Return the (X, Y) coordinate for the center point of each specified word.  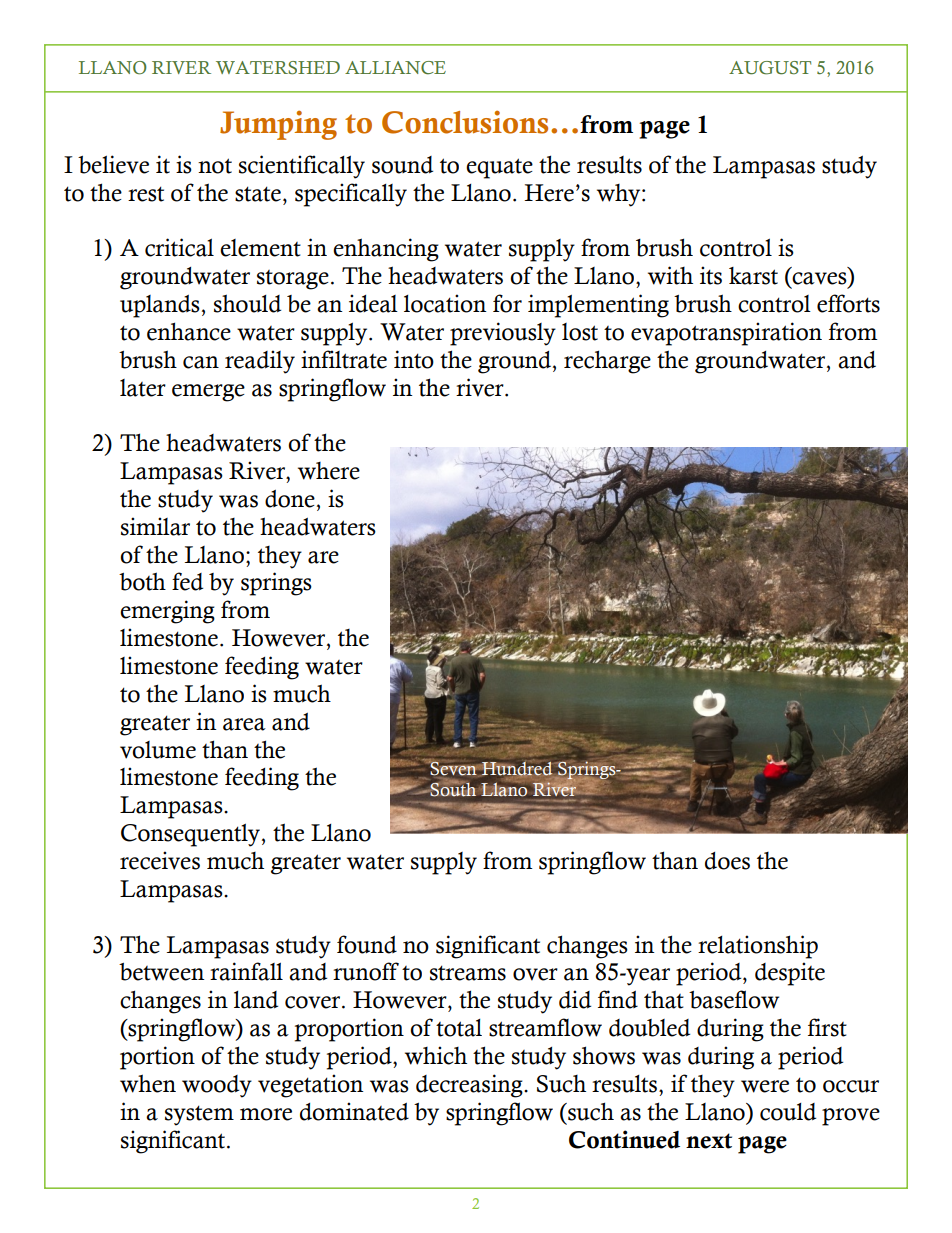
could (788, 1112)
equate (499, 168)
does (727, 861)
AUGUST (770, 68)
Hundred (518, 770)
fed (187, 581)
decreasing (470, 1086)
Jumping (278, 125)
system (199, 1115)
